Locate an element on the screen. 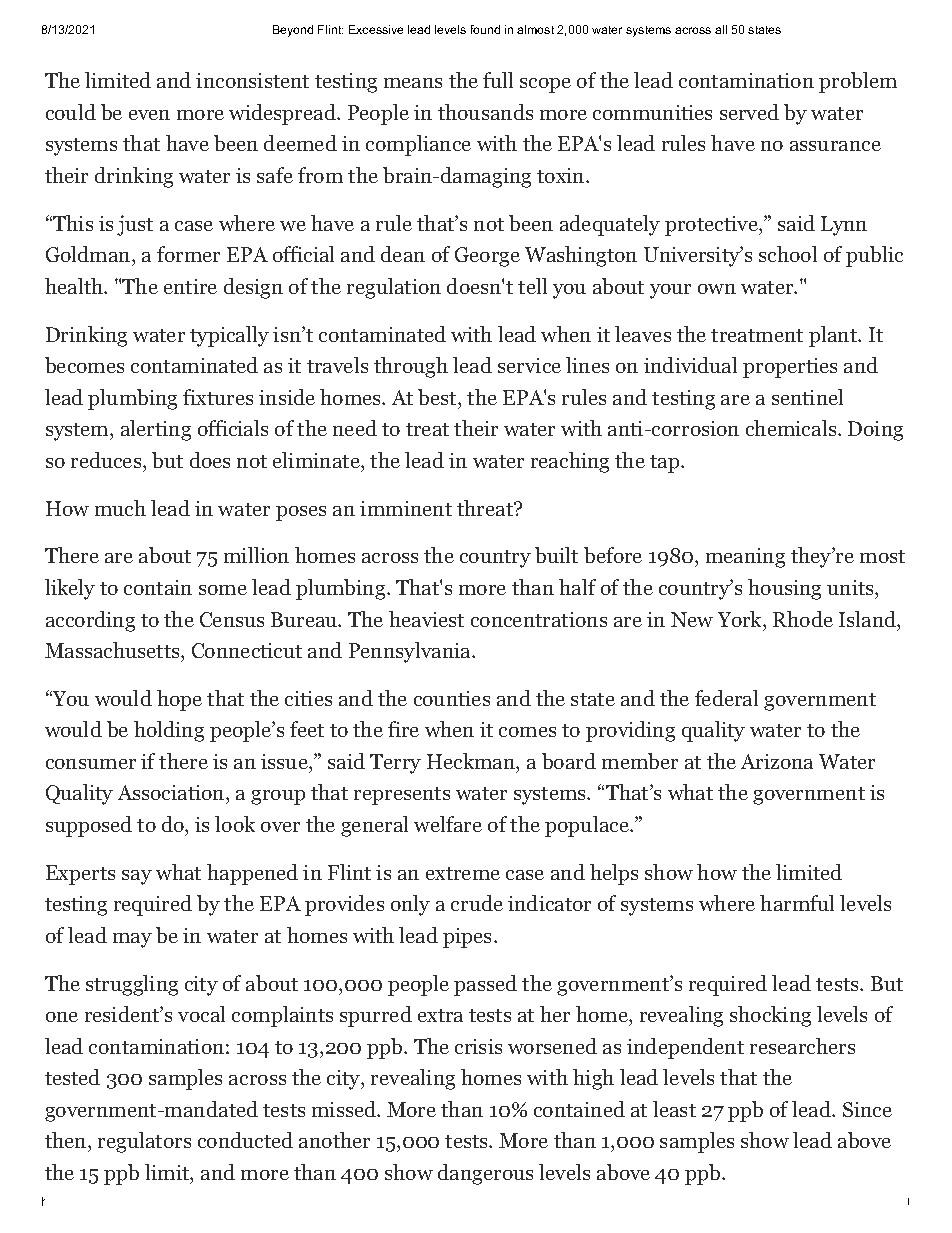 The image size is (952, 1233). alerting is located at coordinates (156, 430).
